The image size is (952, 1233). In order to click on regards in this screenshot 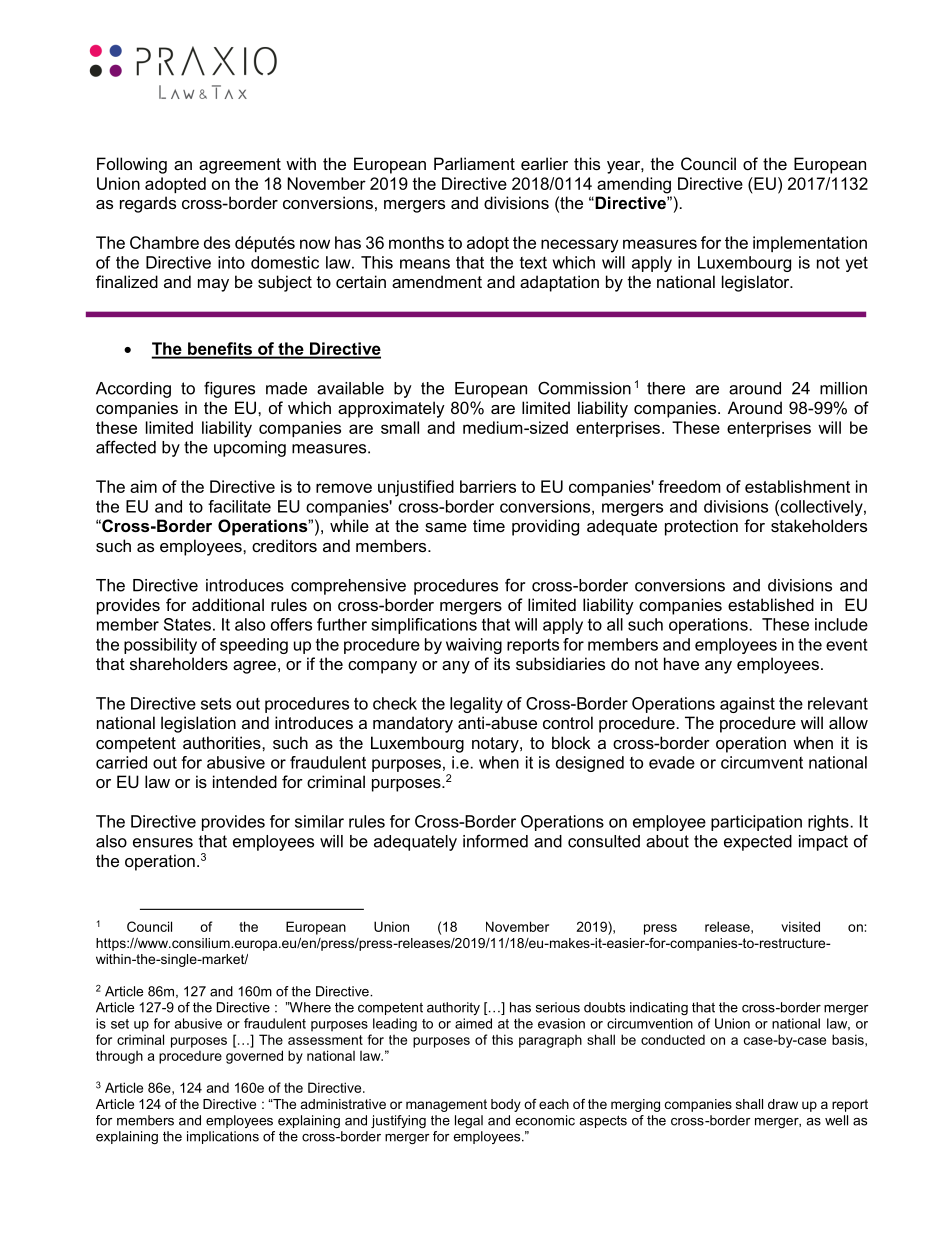, I will do `click(148, 204)`.
